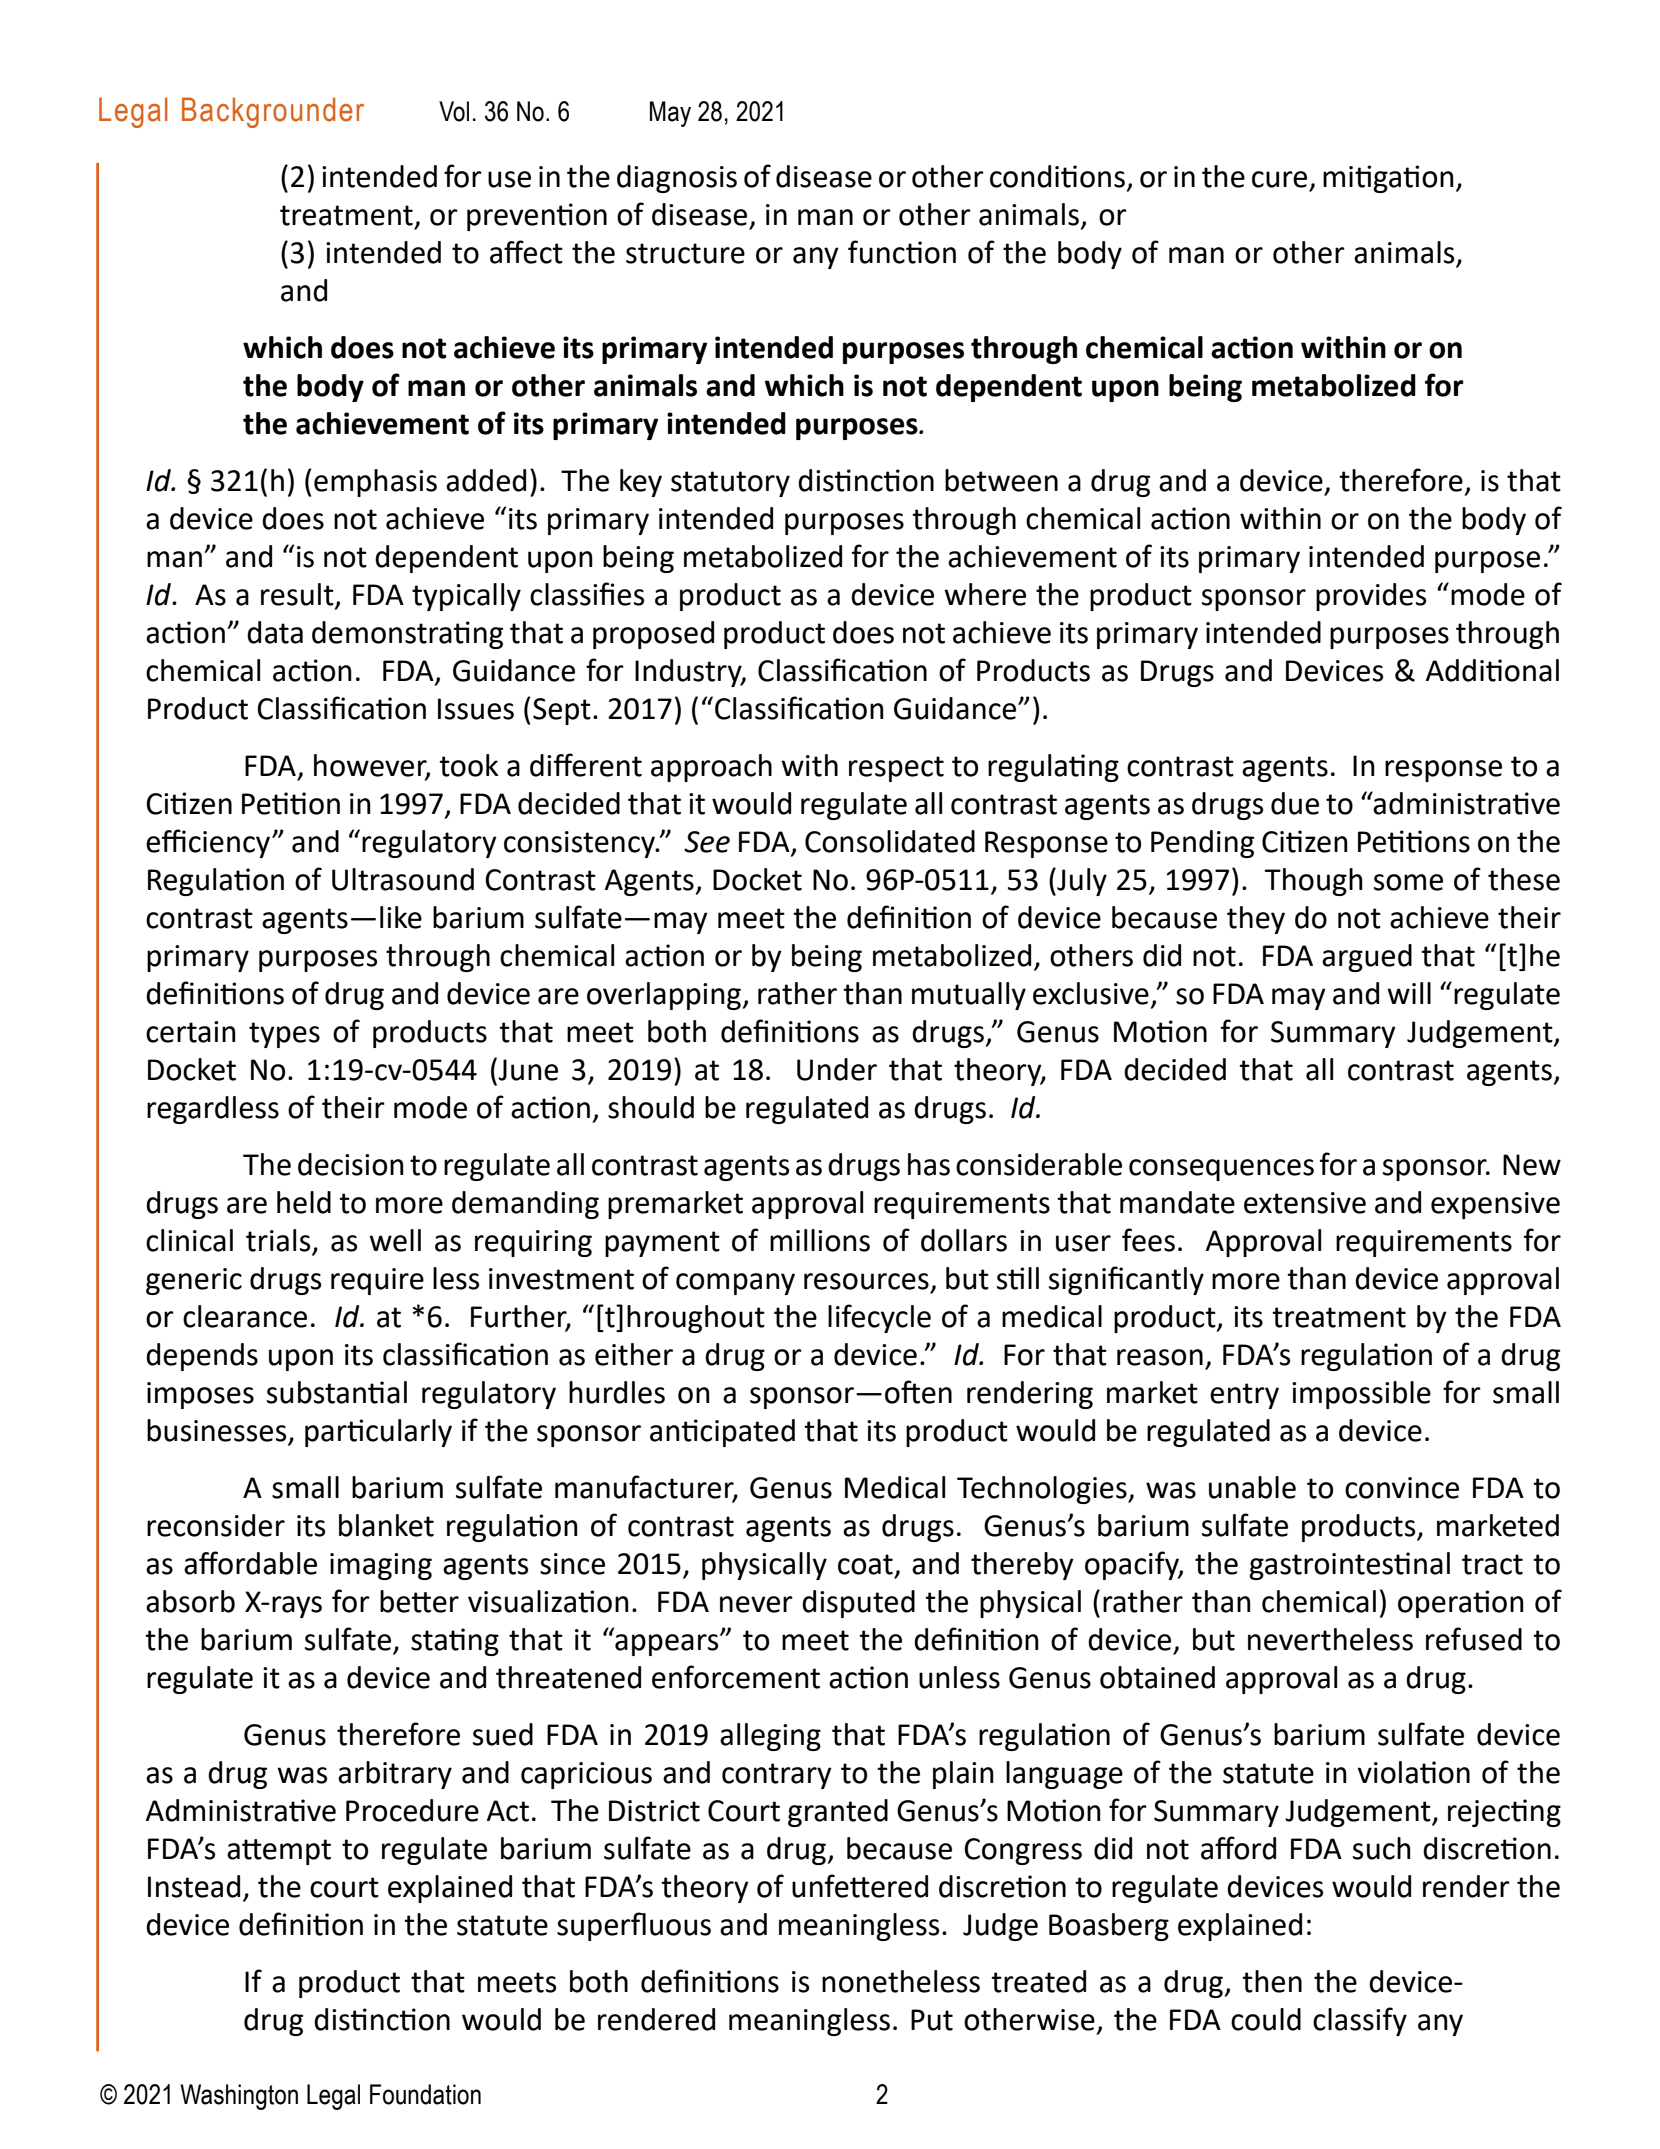 This screenshot has width=1660, height=2149. What do you see at coordinates (1305, 1203) in the screenshot?
I see `extensive` at bounding box center [1305, 1203].
